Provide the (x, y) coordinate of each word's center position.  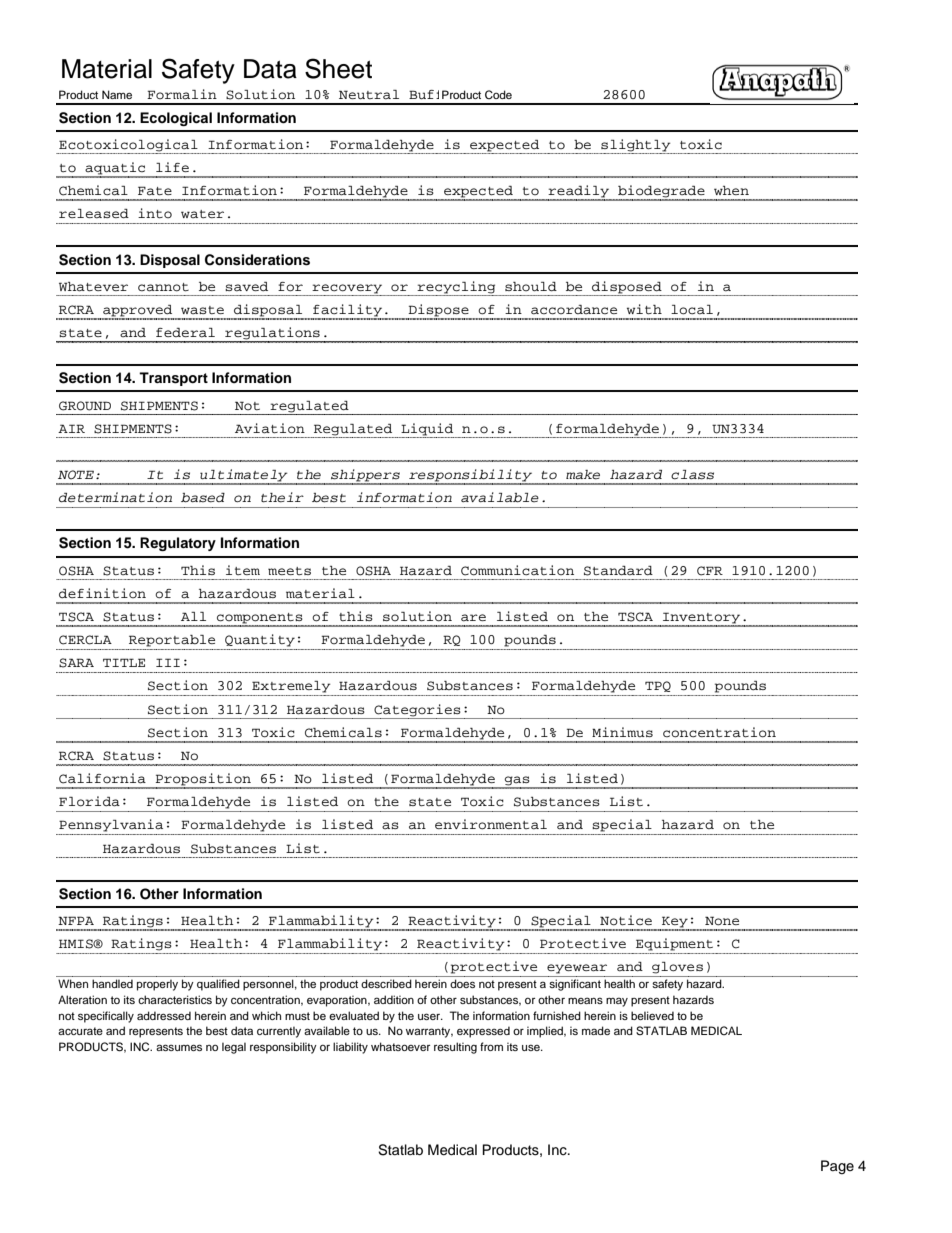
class (692, 475)
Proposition (203, 780)
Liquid (427, 429)
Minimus (622, 732)
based (203, 498)
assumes (179, 1047)
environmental (491, 824)
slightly (636, 145)
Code (498, 94)
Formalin (182, 94)
